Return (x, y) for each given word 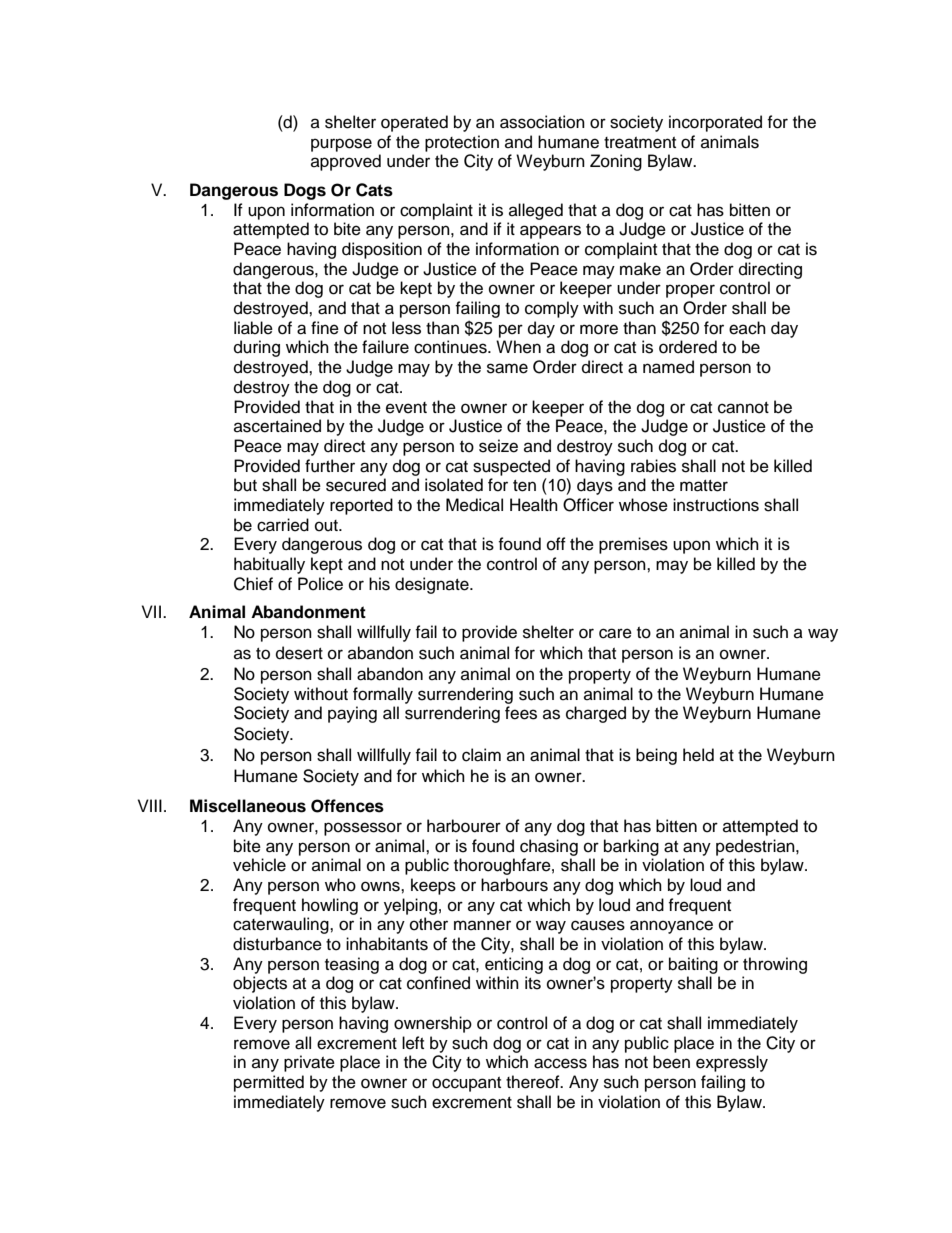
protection (462, 143)
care (615, 633)
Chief (253, 584)
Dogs (305, 191)
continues (451, 347)
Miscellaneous (248, 806)
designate (433, 585)
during (257, 348)
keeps (433, 886)
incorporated (715, 123)
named (668, 367)
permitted (269, 1083)
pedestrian (756, 847)
